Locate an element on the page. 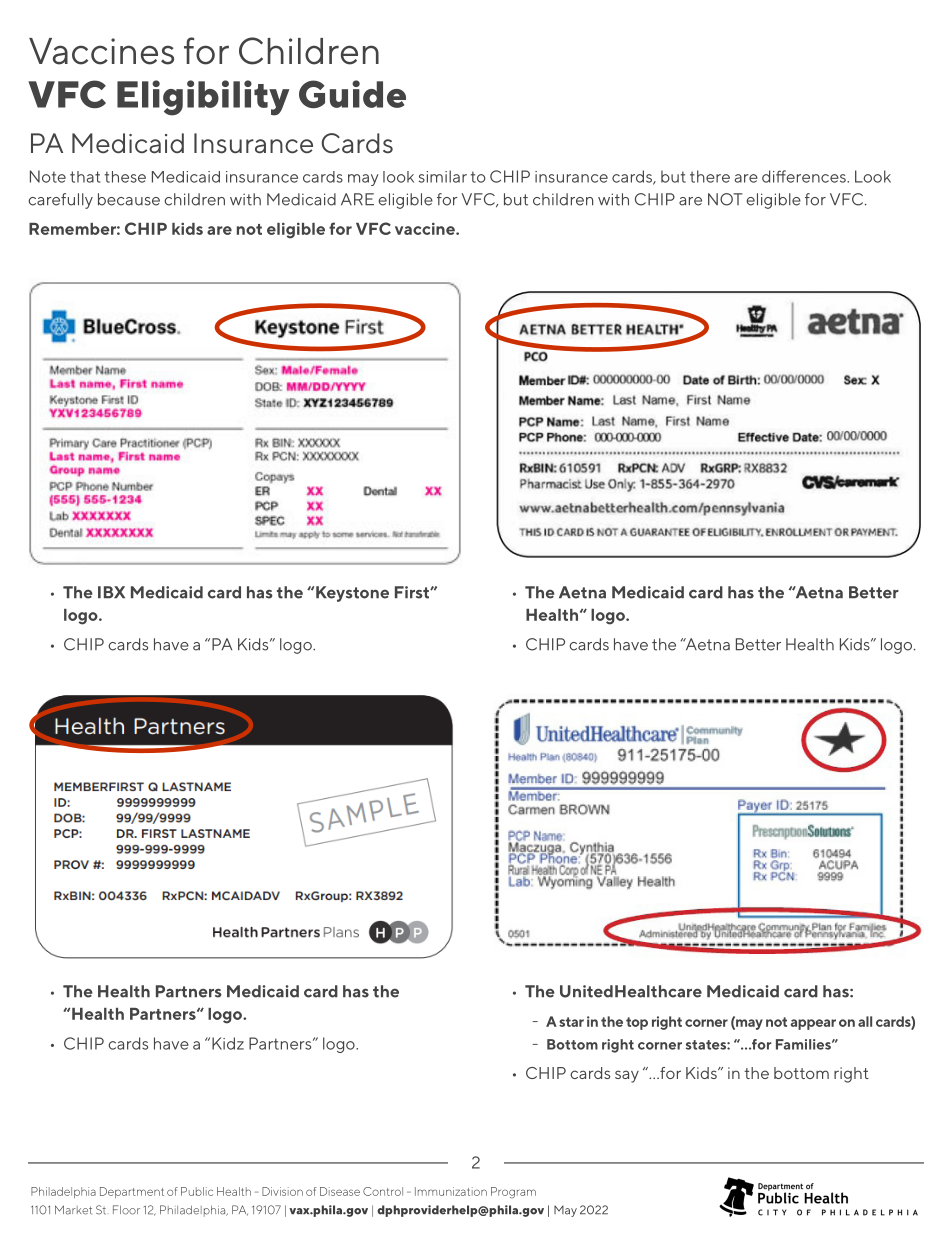  Kidz is located at coordinates (228, 1043).
